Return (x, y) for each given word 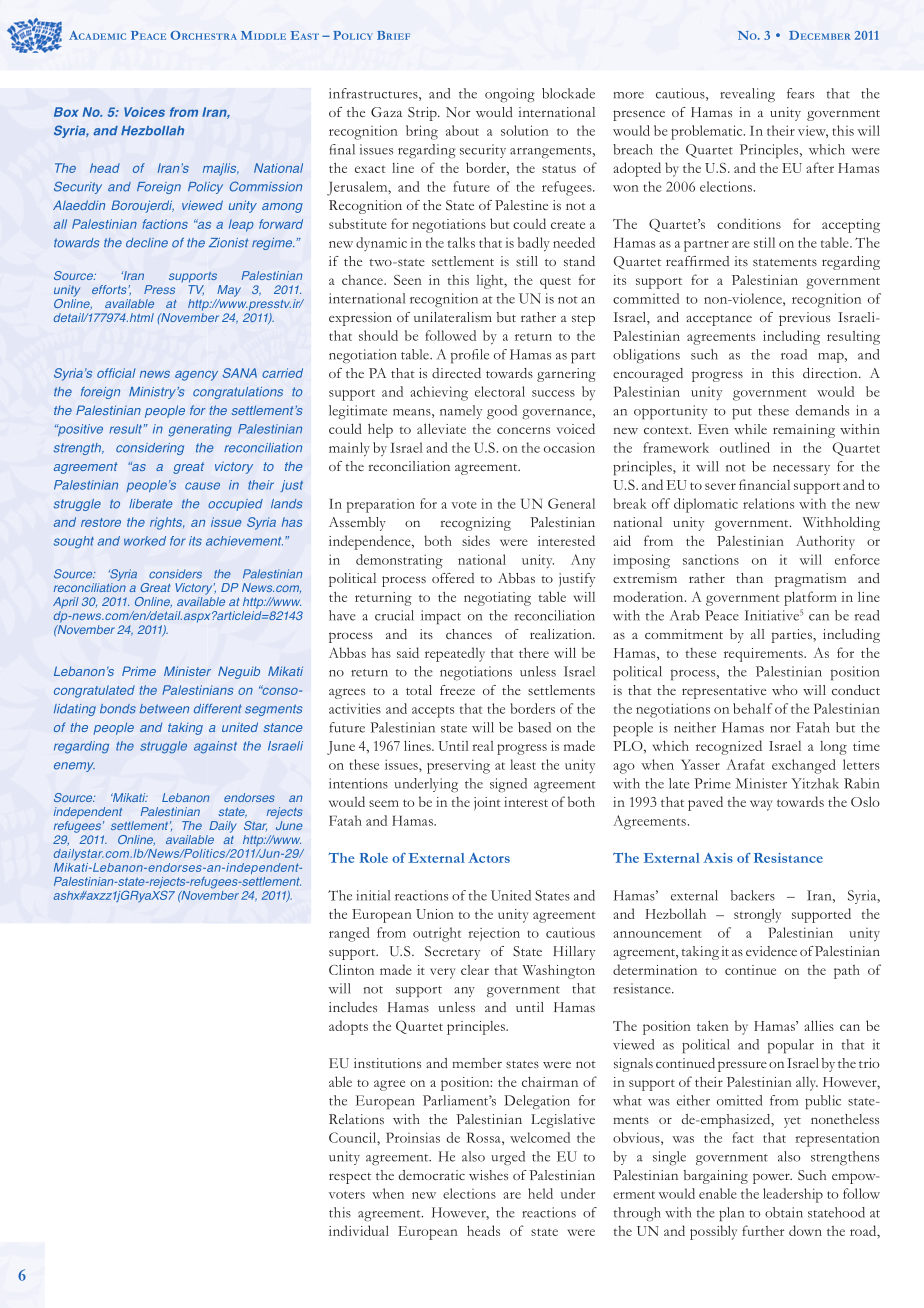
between (164, 709)
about (462, 130)
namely (461, 412)
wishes (488, 1175)
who (785, 690)
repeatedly (455, 654)
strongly (757, 915)
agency (196, 376)
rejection (494, 934)
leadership (793, 1195)
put (742, 414)
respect (350, 1178)
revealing (747, 95)
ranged (349, 934)
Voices (144, 112)
